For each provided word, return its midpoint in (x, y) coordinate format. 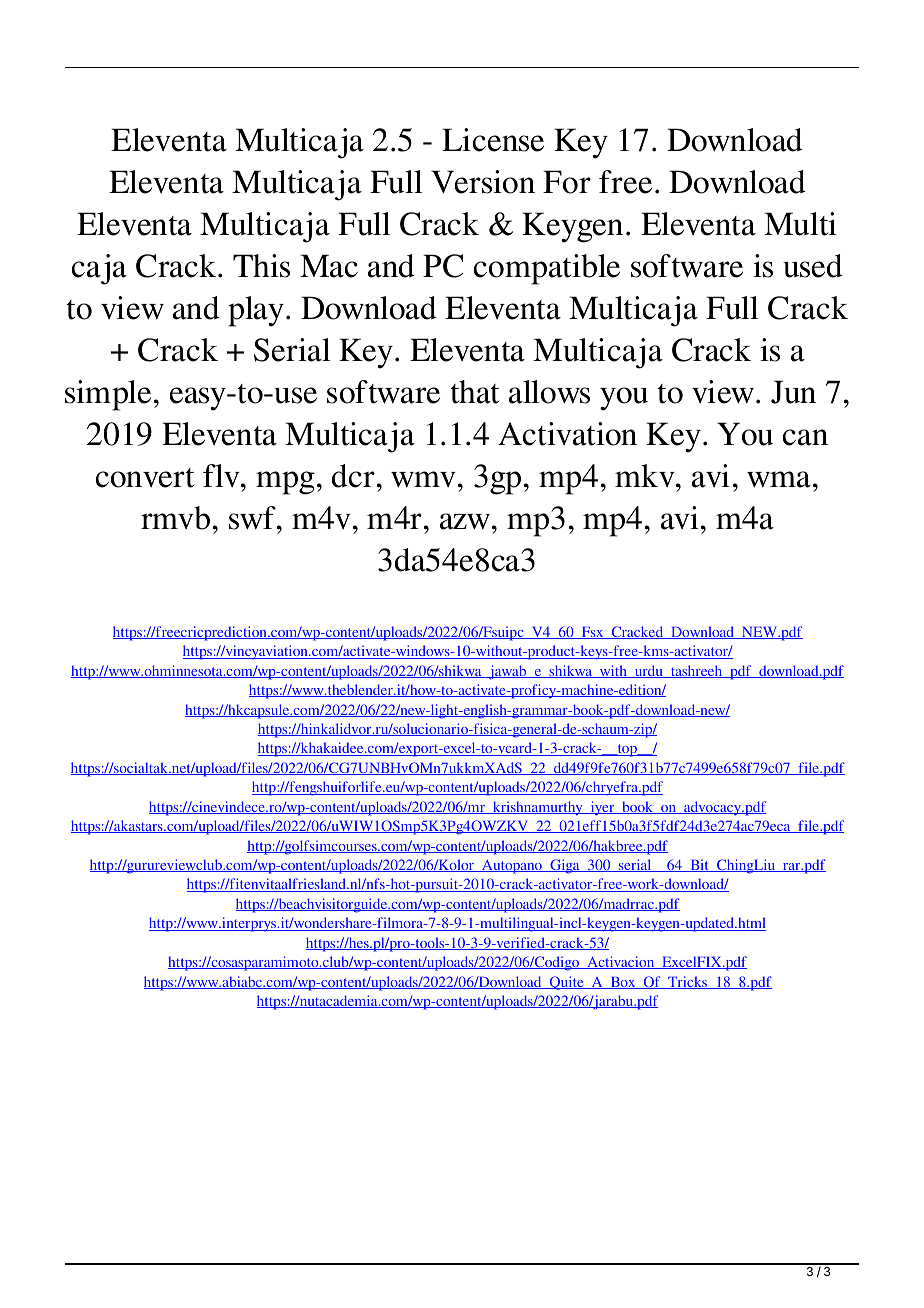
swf (253, 518)
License (493, 140)
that (474, 392)
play (257, 311)
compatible (547, 269)
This (261, 266)
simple (108, 395)
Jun (793, 392)
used (813, 266)
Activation (567, 434)
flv (222, 475)
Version (483, 182)
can (805, 437)
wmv (425, 479)
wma (780, 479)
